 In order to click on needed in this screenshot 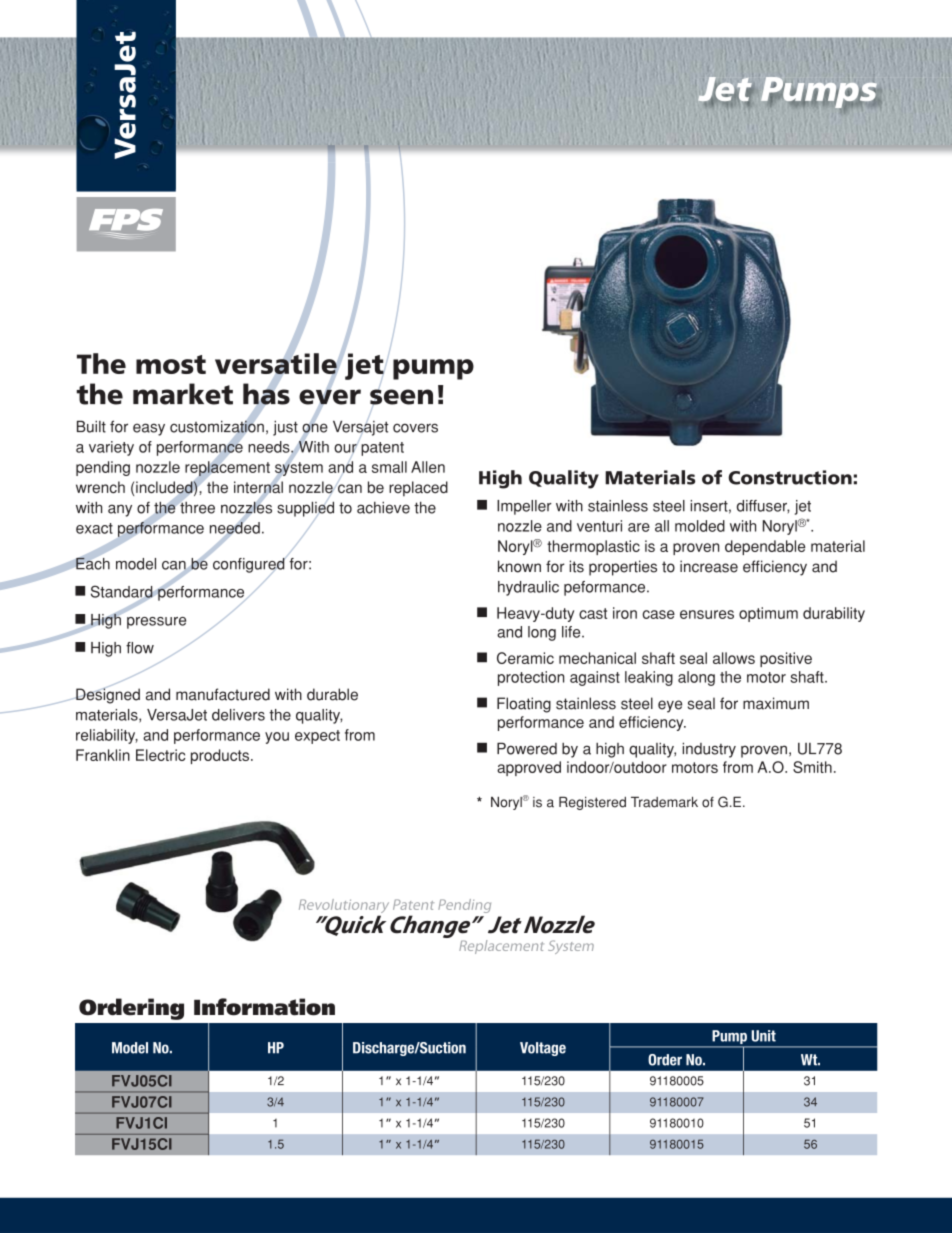, I will do `click(235, 528)`.
